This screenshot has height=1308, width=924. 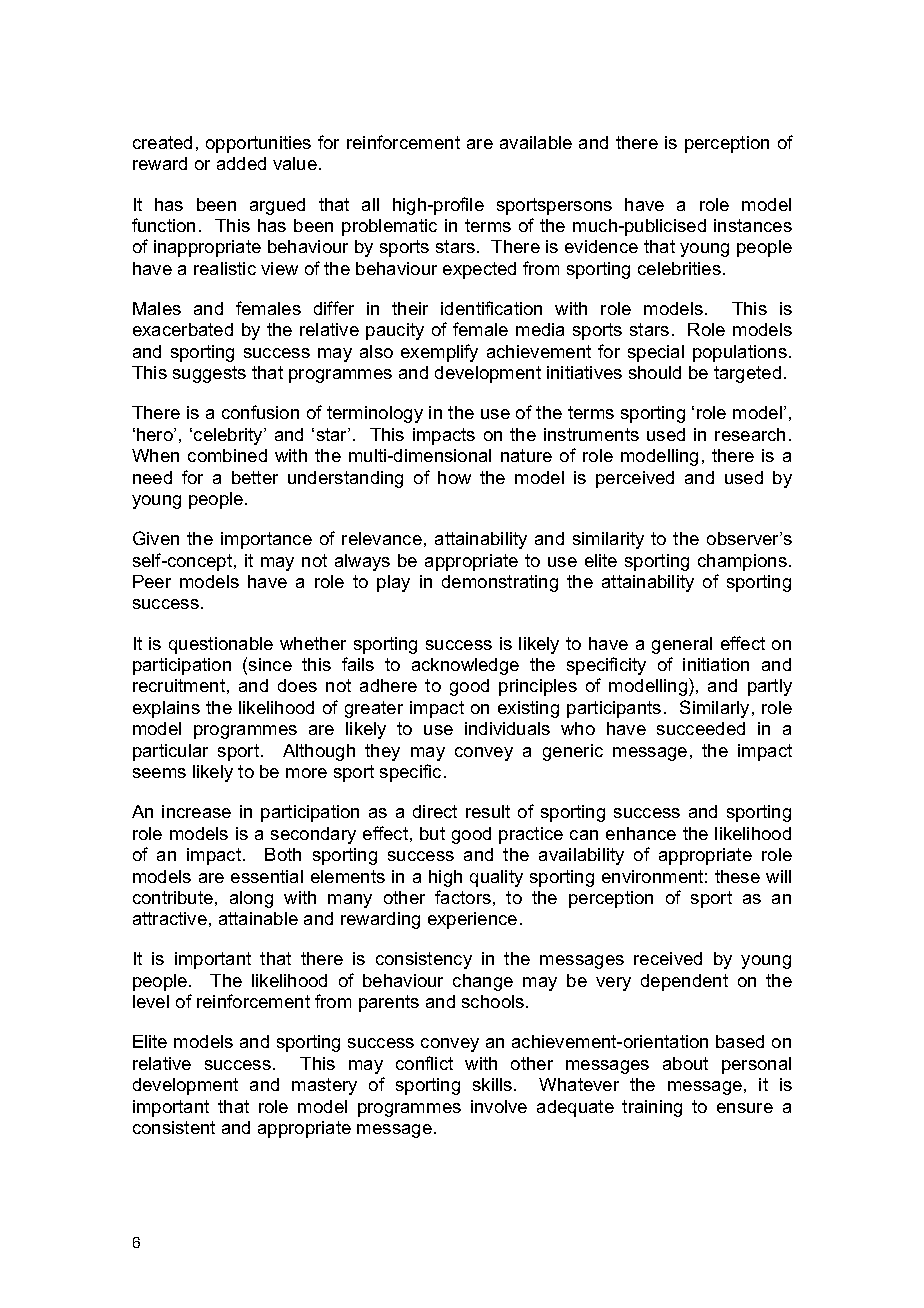 I want to click on questionable, so click(x=221, y=645).
